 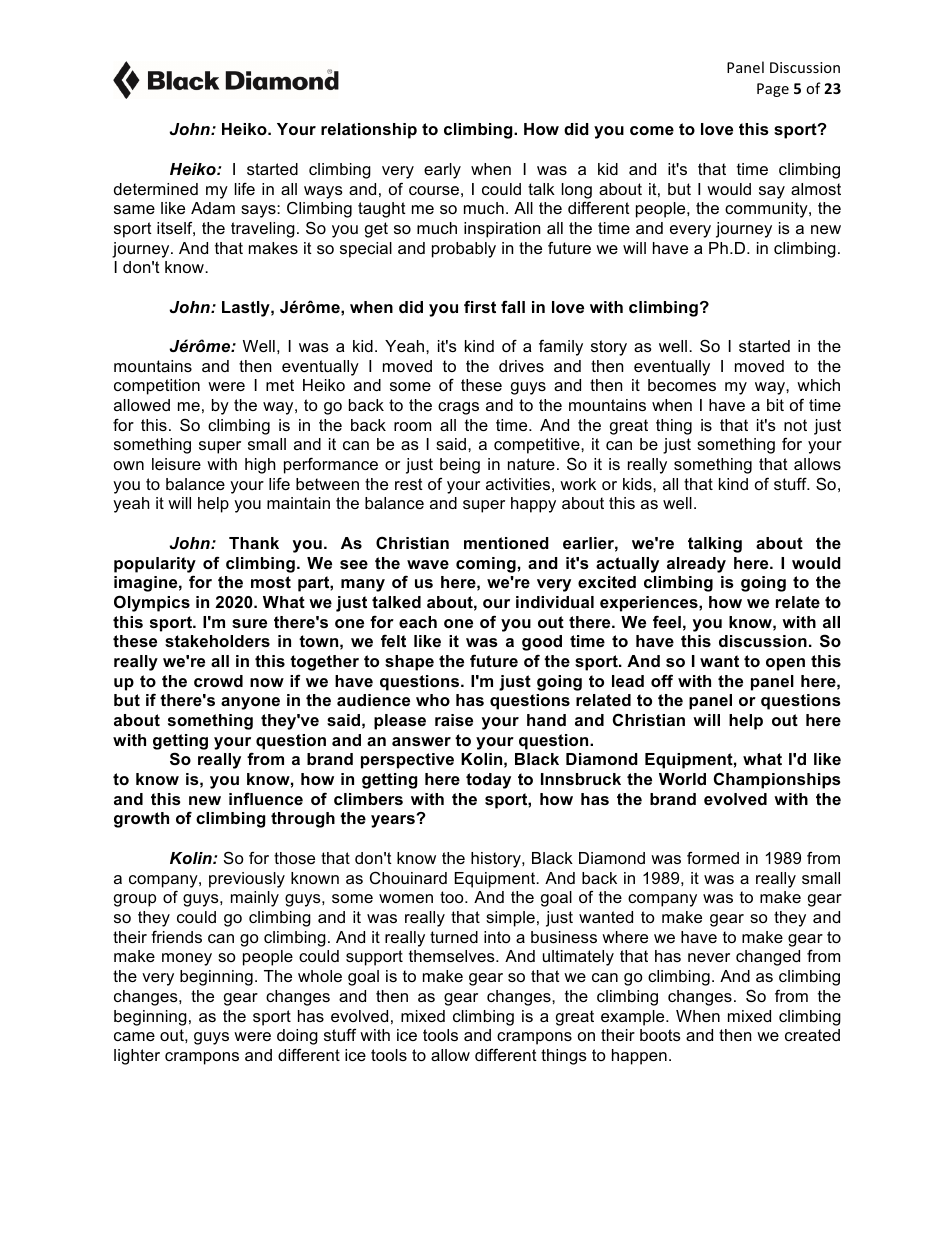 What do you see at coordinates (157, 387) in the screenshot?
I see `competition` at bounding box center [157, 387].
